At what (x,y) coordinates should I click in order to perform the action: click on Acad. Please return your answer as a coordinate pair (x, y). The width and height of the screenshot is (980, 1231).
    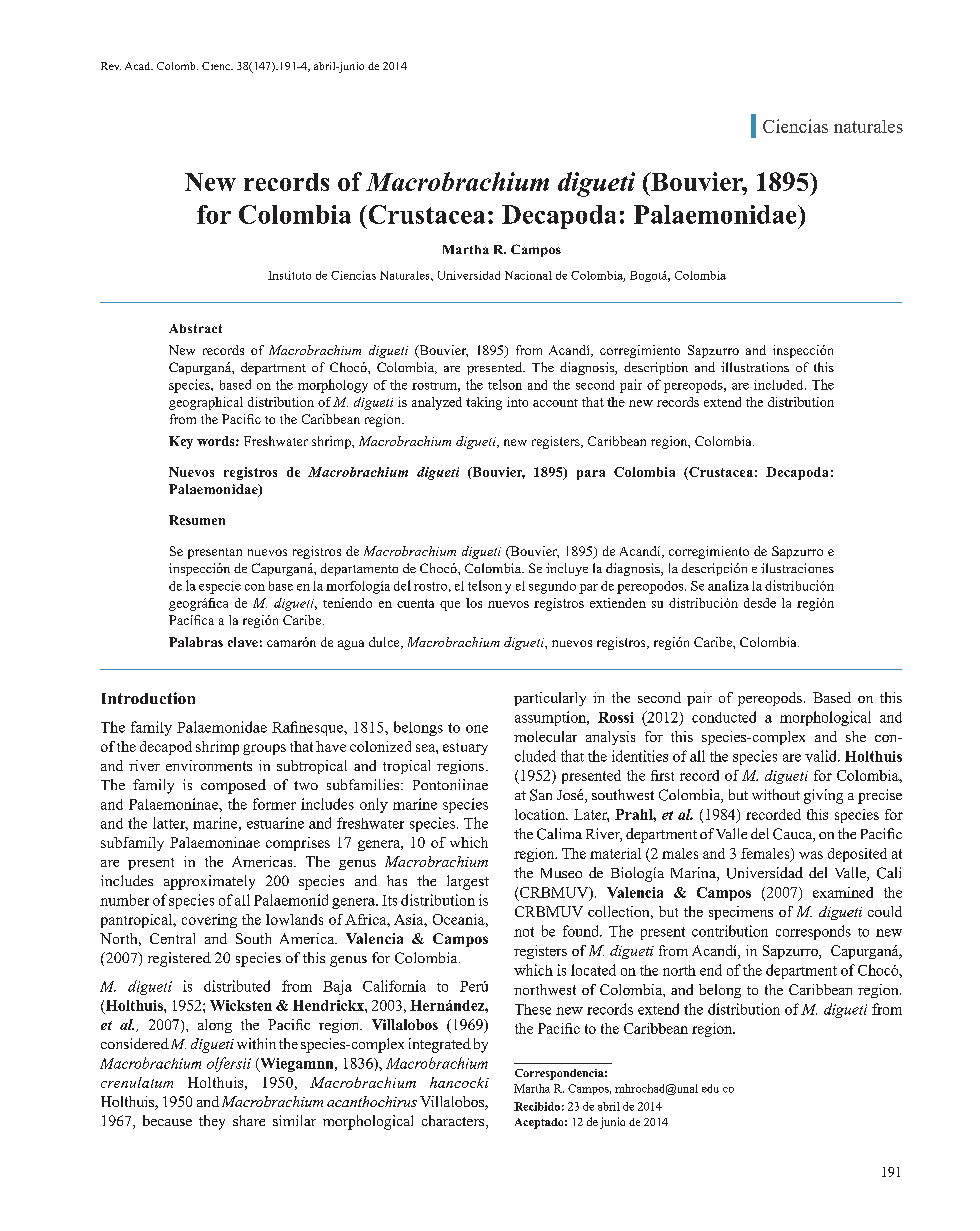
    Looking at the image, I should click on (139, 66).
